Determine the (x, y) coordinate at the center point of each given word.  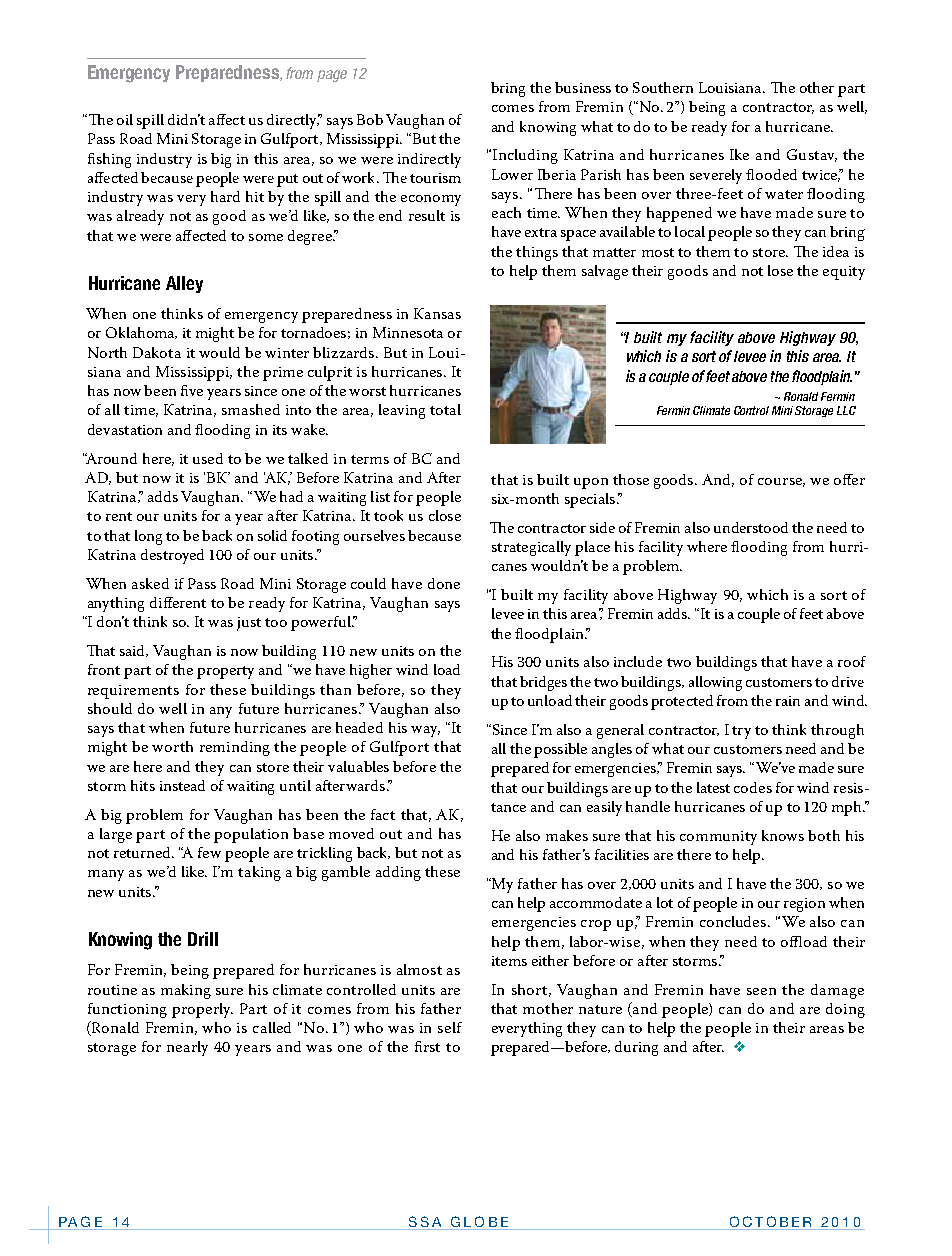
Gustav (812, 155)
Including (524, 156)
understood (751, 527)
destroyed (172, 556)
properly (202, 1010)
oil (125, 119)
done (444, 583)
